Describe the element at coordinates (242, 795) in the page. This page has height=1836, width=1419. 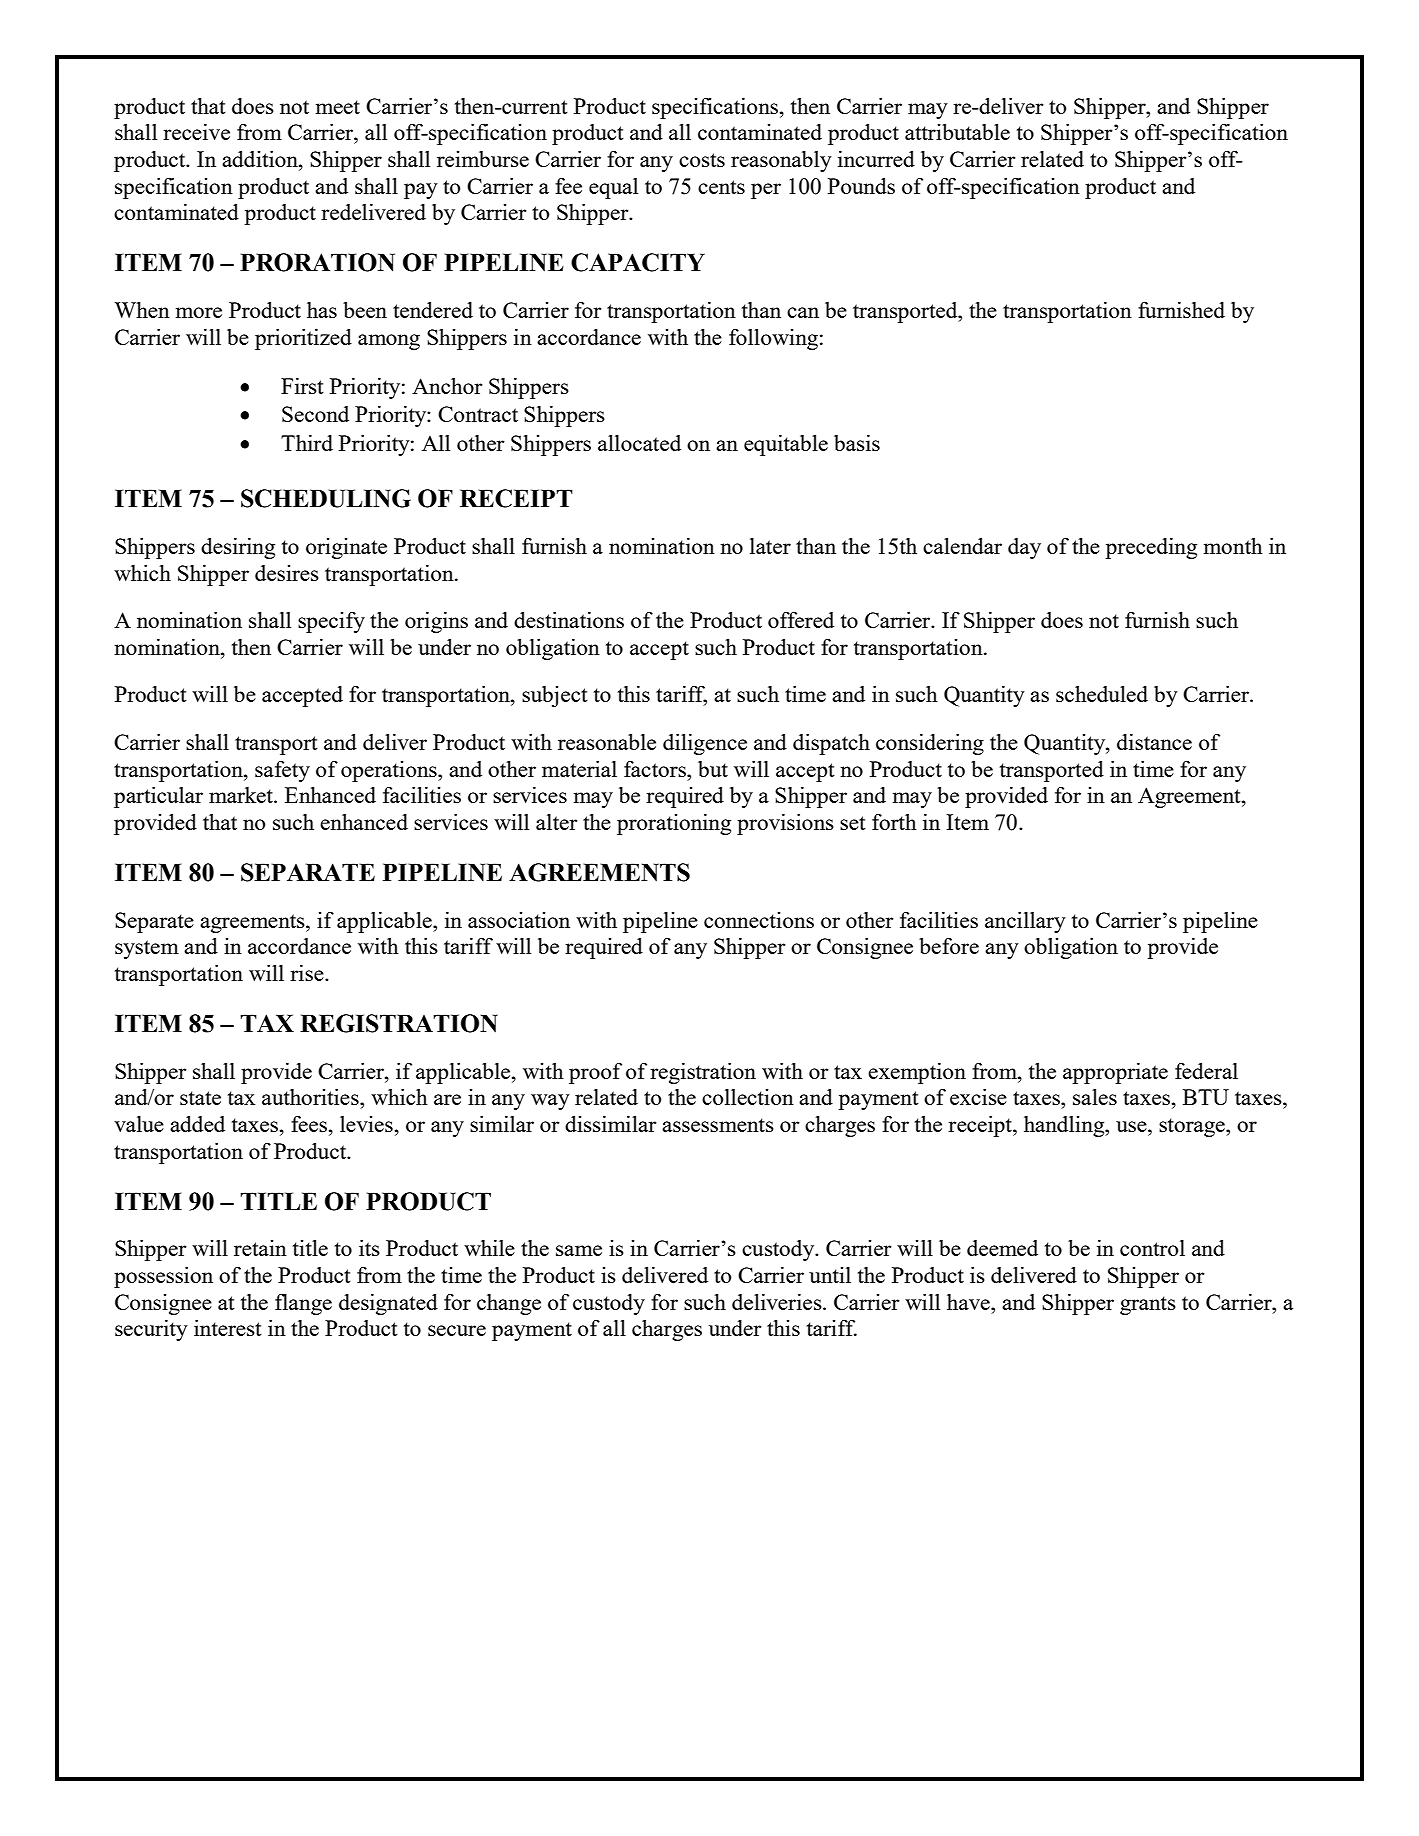
I see `market` at that location.
